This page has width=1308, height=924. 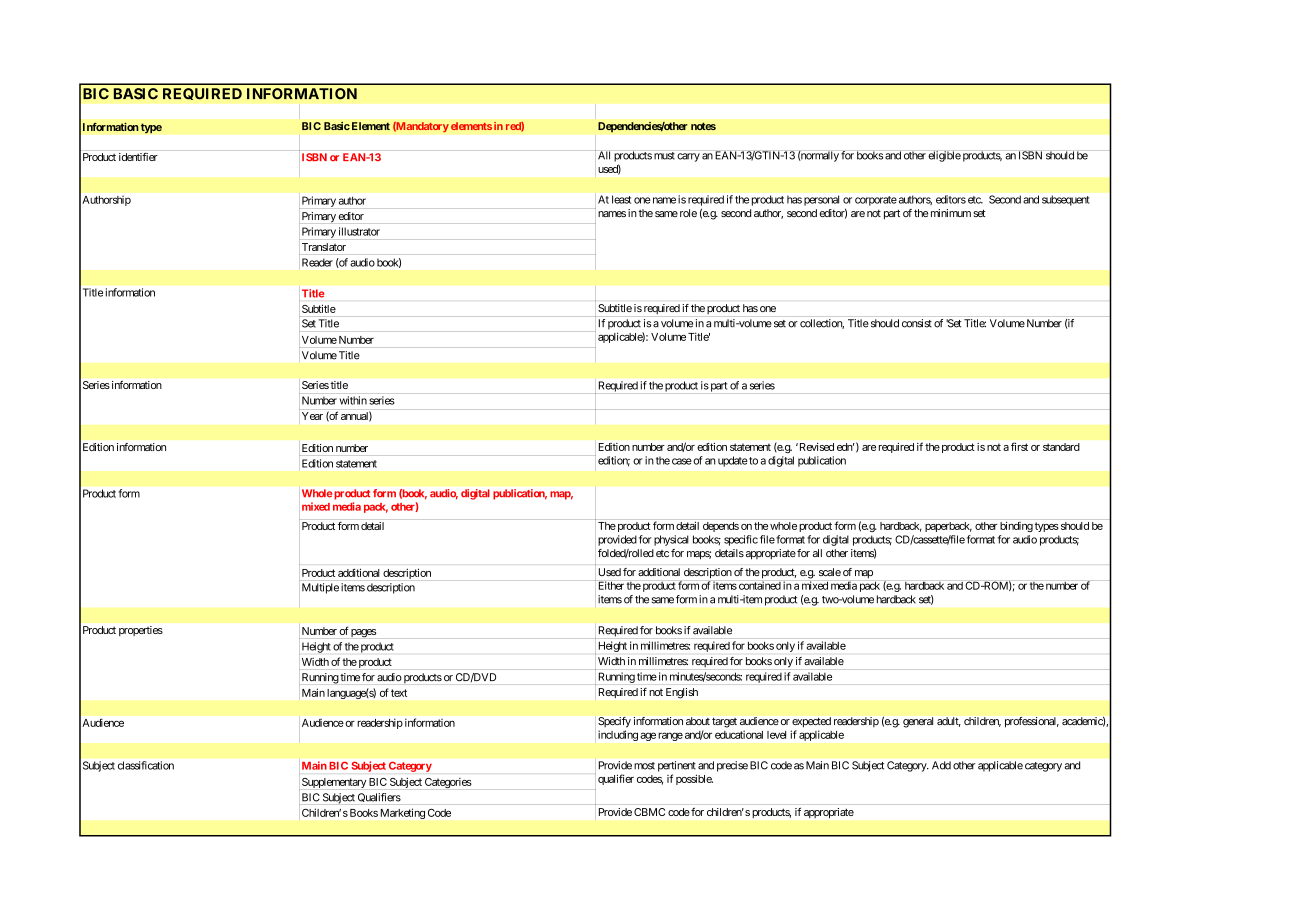 I want to click on Supplementary, so click(x=334, y=783).
